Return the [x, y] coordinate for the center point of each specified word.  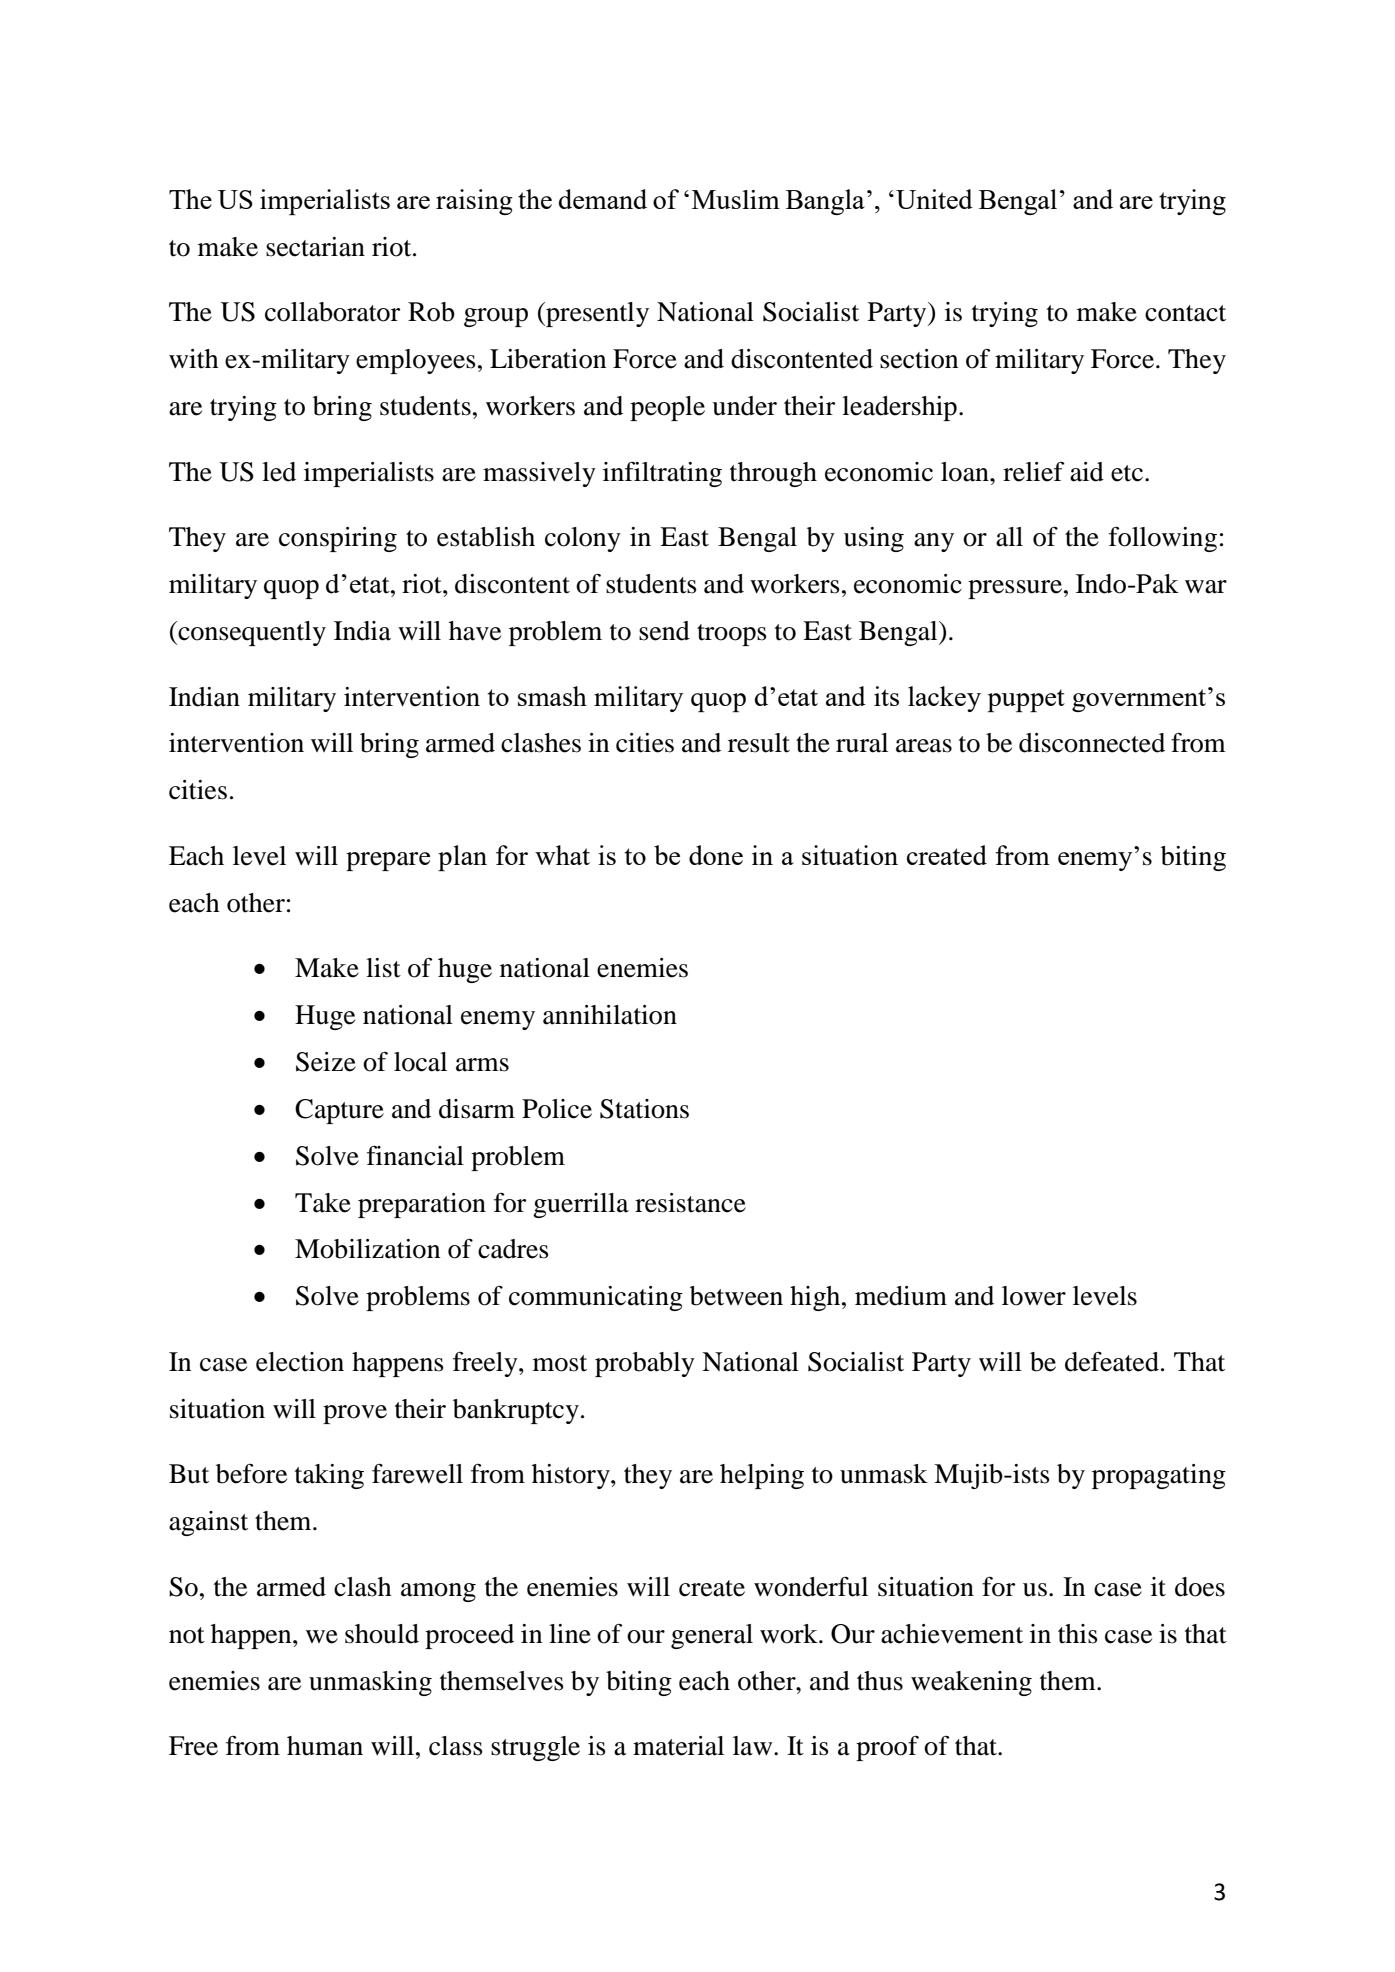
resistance [690, 1203]
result [759, 743]
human [325, 1746]
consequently [251, 633]
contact [1185, 313]
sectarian [315, 247]
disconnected [1092, 743]
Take [323, 1203]
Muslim [736, 199]
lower [1034, 1296]
